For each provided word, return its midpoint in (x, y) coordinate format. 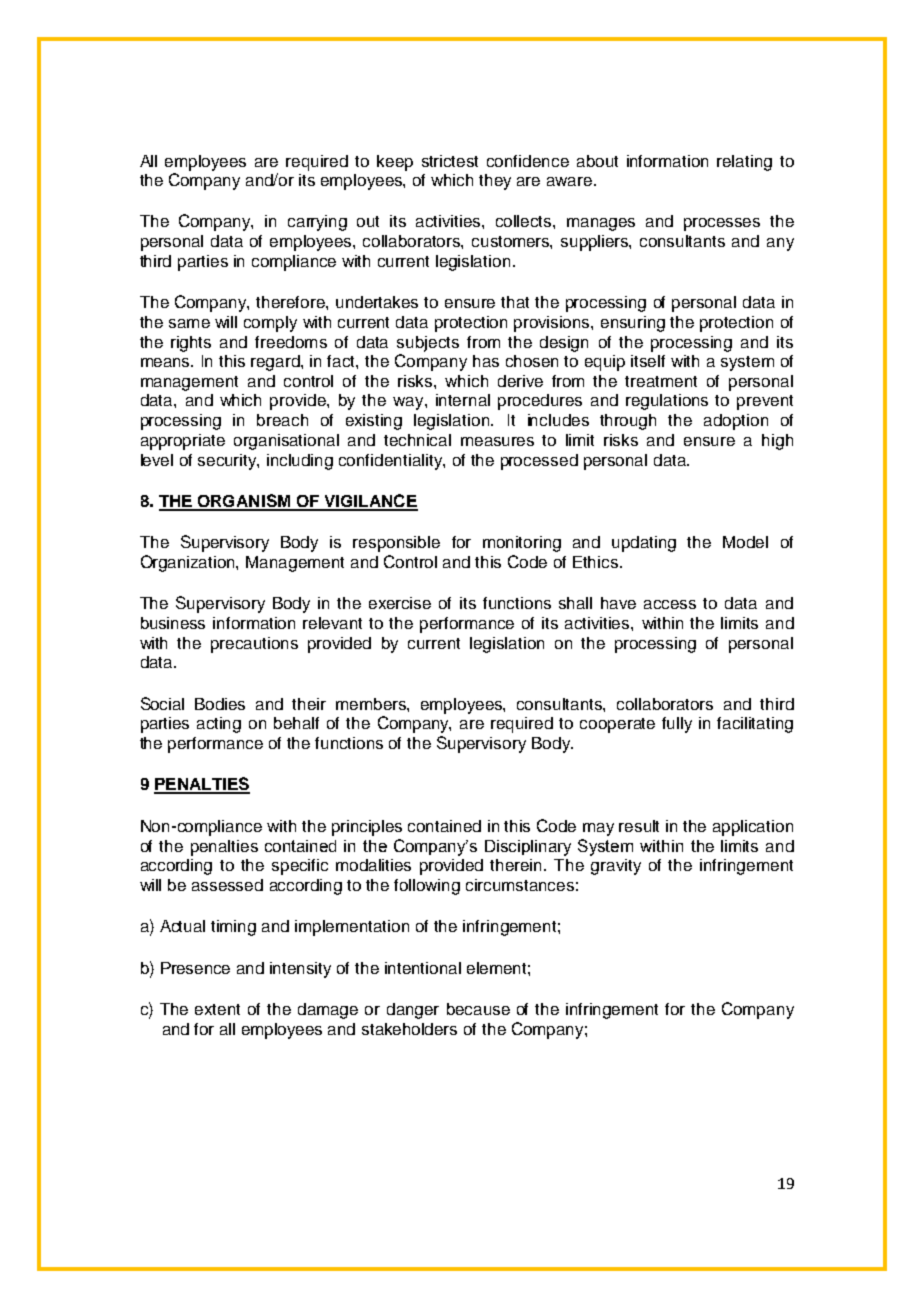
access (670, 604)
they (495, 182)
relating (744, 163)
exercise (400, 603)
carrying (317, 223)
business (173, 623)
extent (217, 1009)
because (478, 1009)
